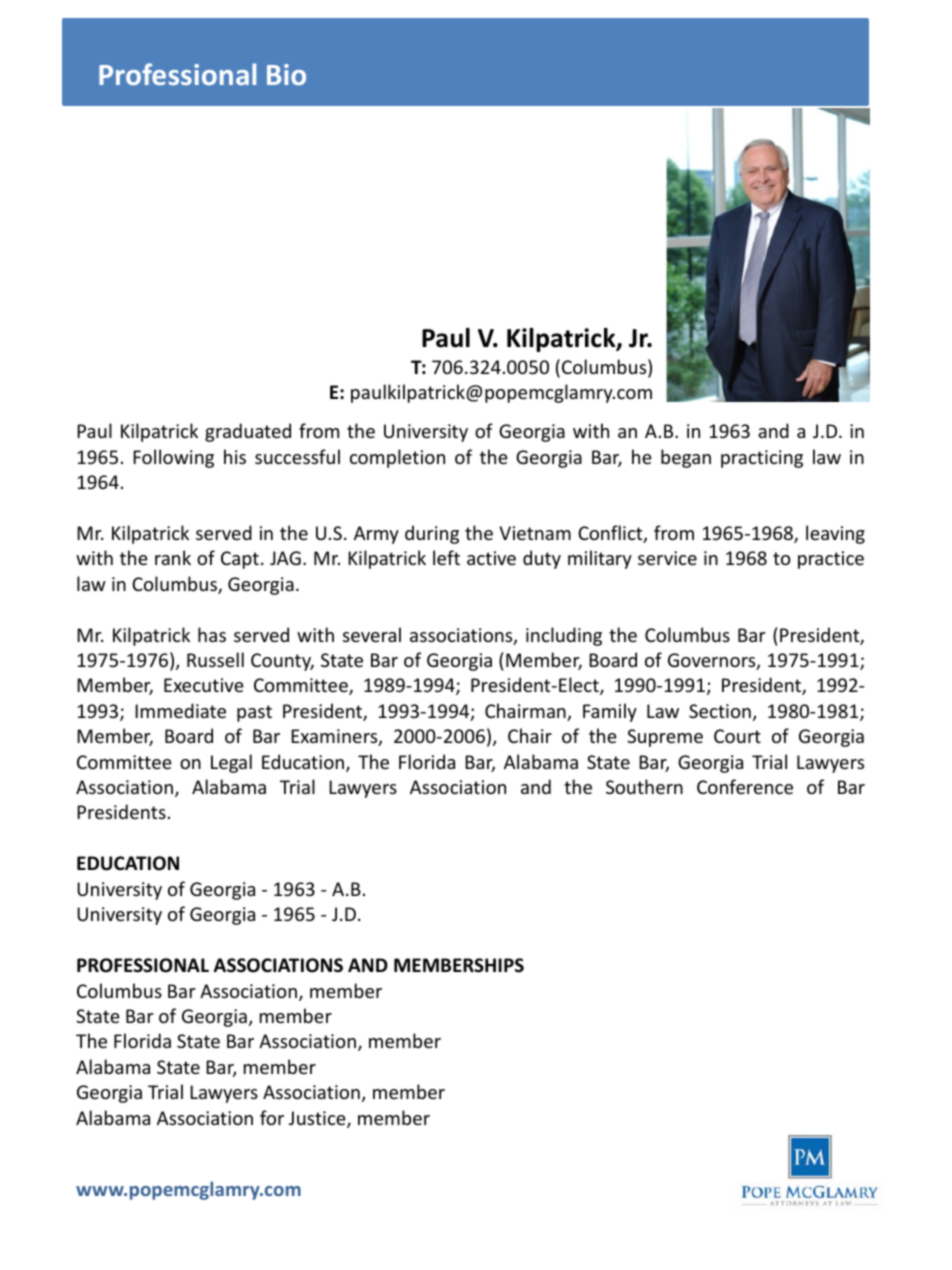 This screenshot has width=952, height=1270. What do you see at coordinates (720, 711) in the screenshot?
I see `Section` at bounding box center [720, 711].
